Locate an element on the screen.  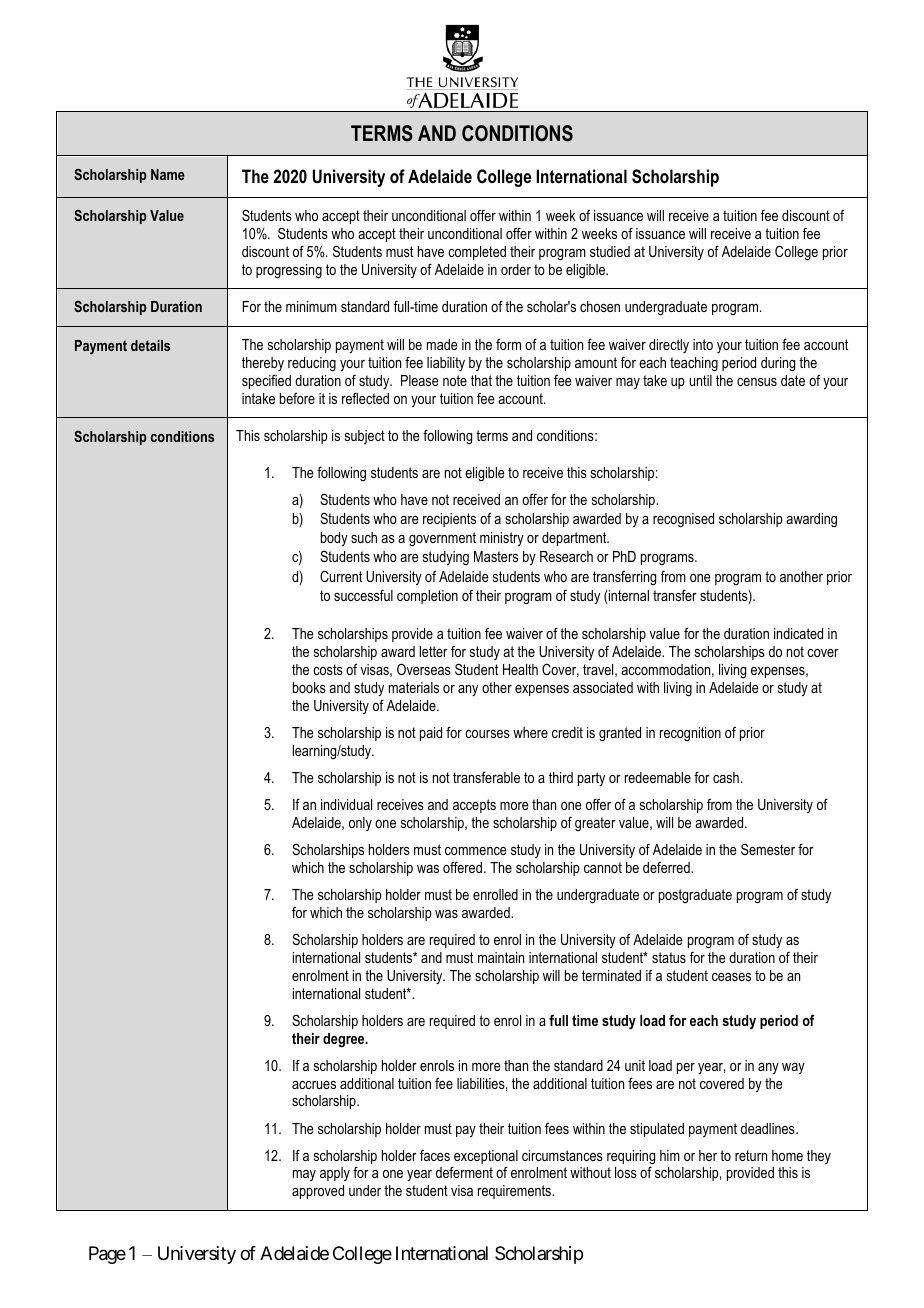
degree is located at coordinates (345, 1040).
